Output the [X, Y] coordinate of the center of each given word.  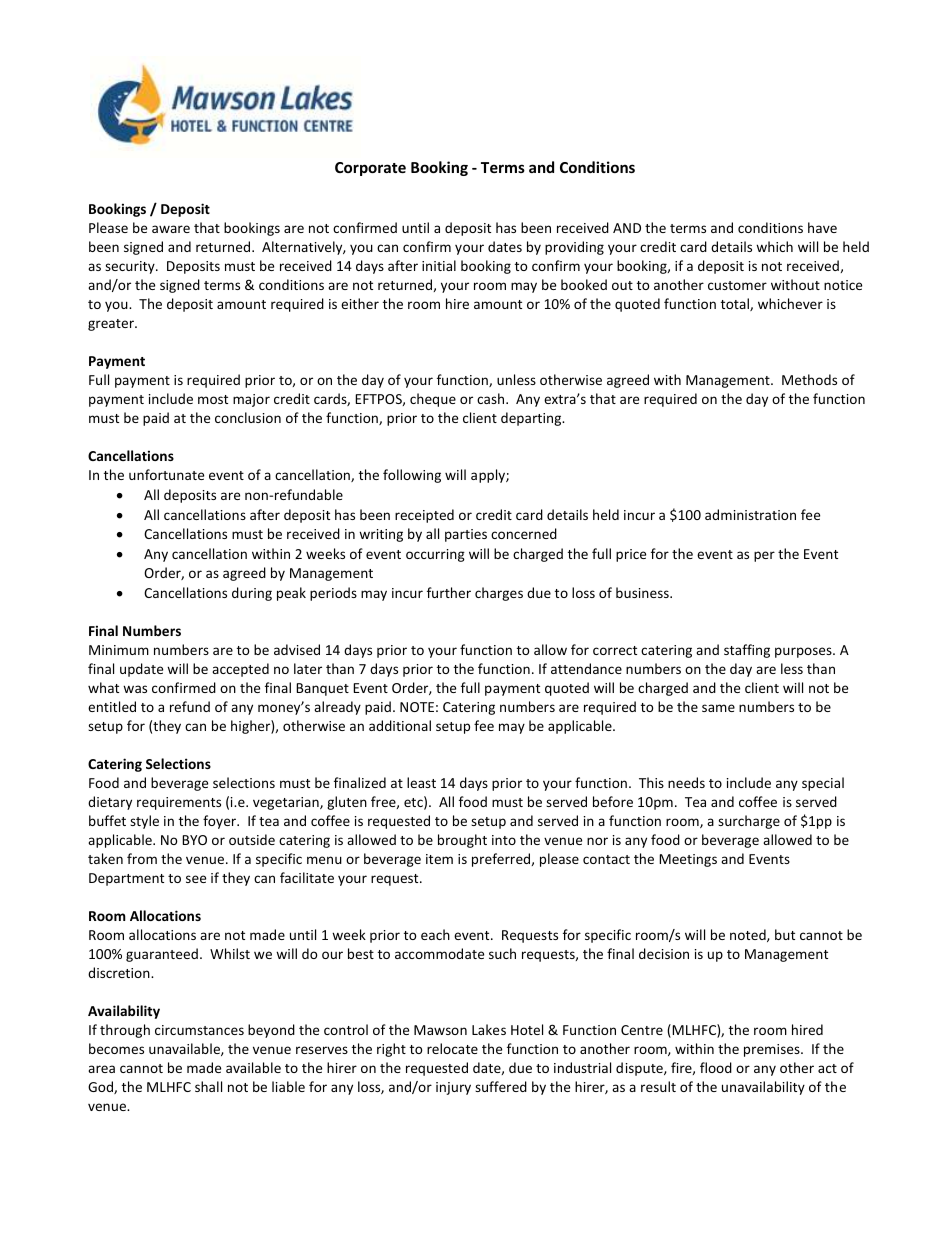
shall [208, 1086]
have [822, 227]
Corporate [370, 169]
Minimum [119, 650]
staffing [747, 651]
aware [171, 229]
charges [499, 594]
